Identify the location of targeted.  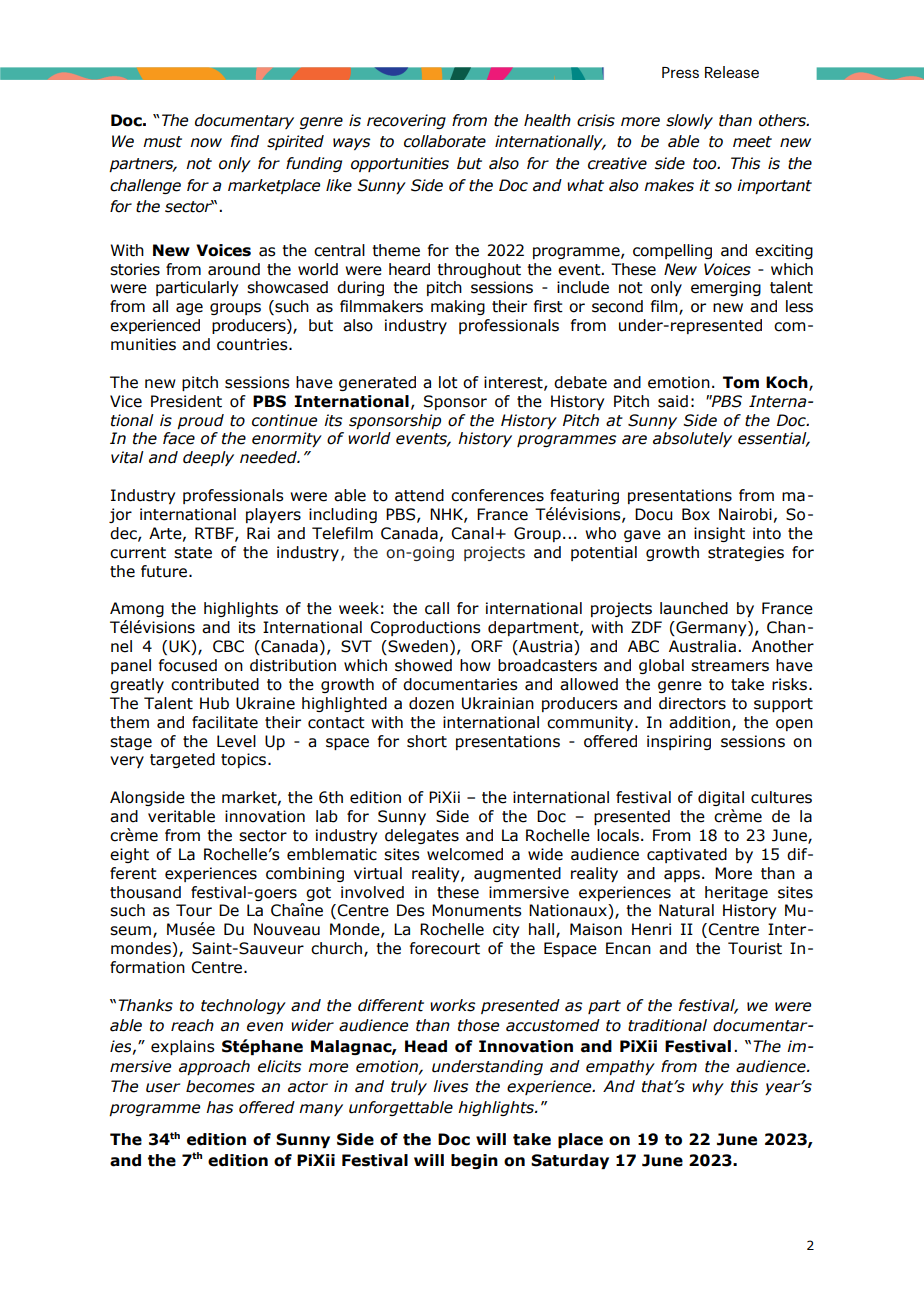
(182, 760).
